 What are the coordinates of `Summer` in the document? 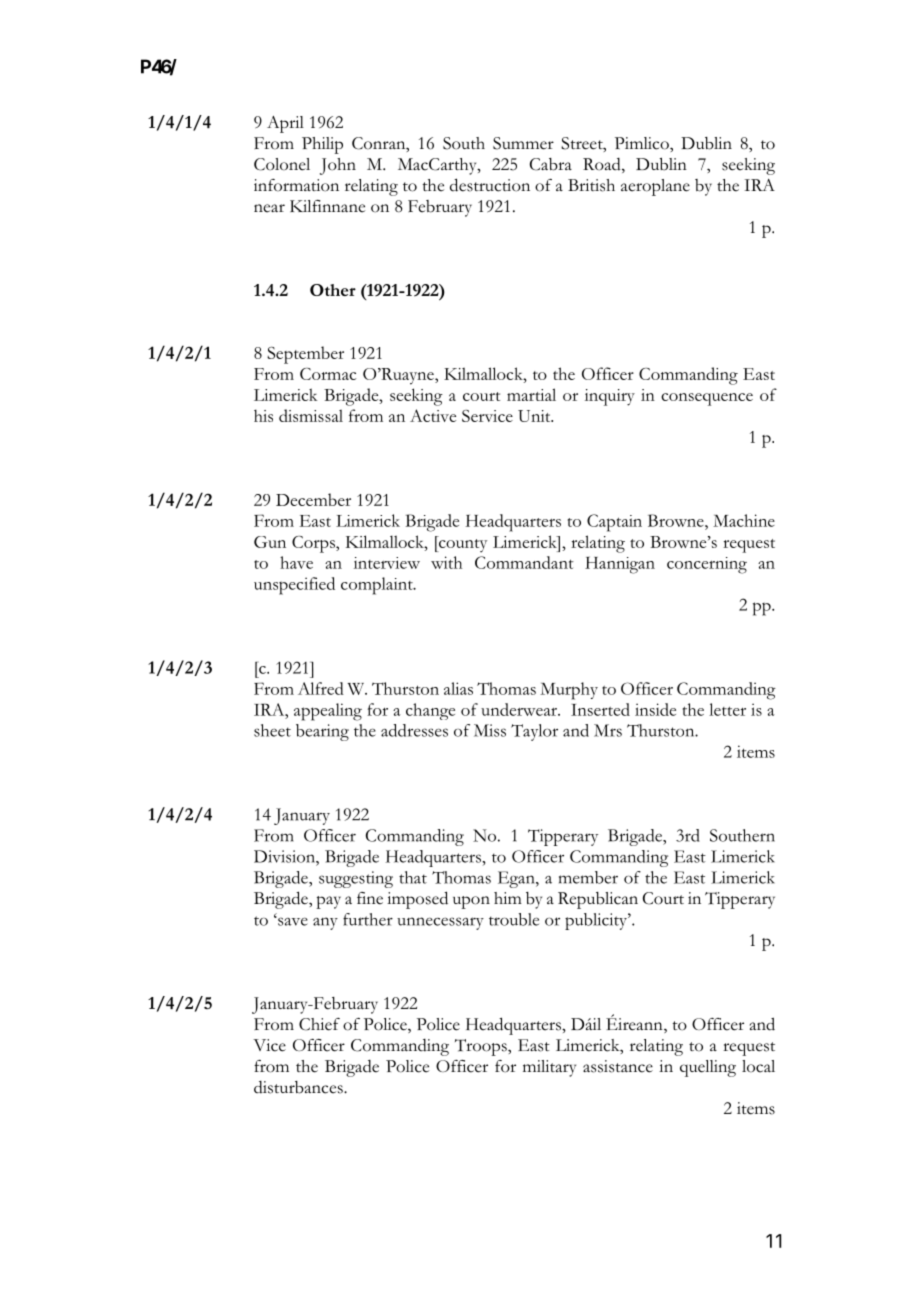 It's located at (523, 143).
